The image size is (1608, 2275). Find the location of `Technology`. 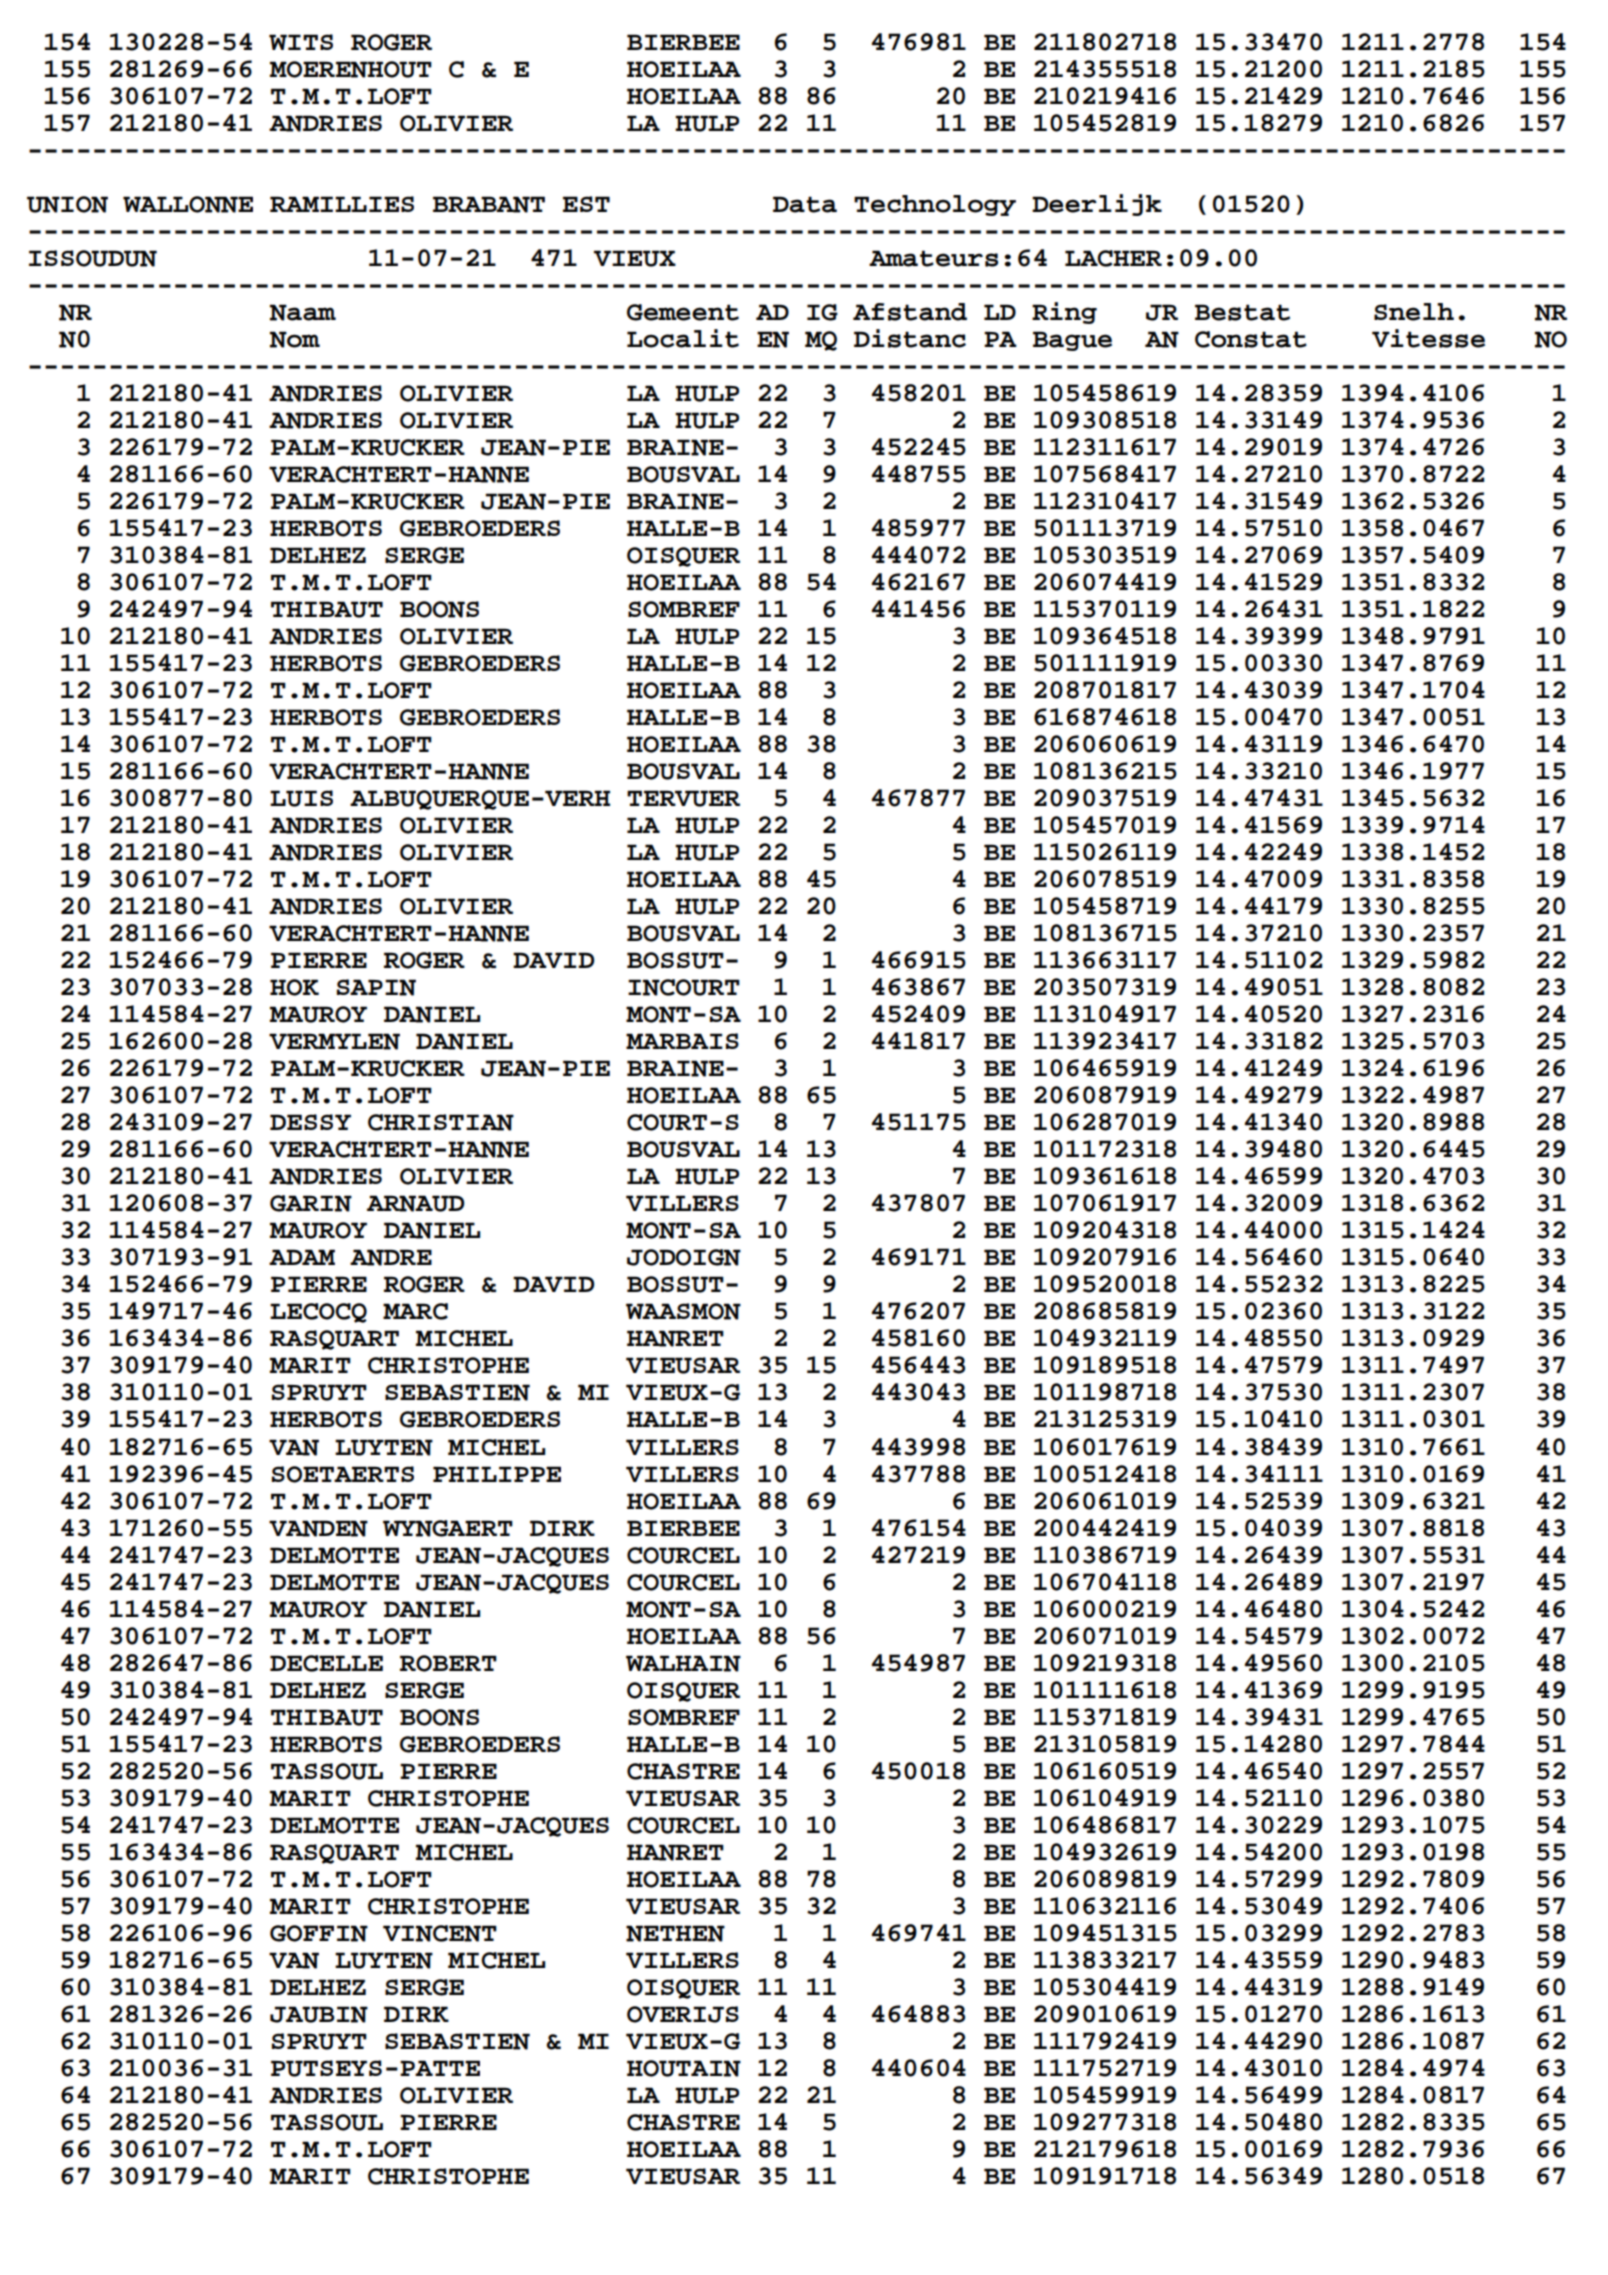

Technology is located at coordinates (935, 205).
